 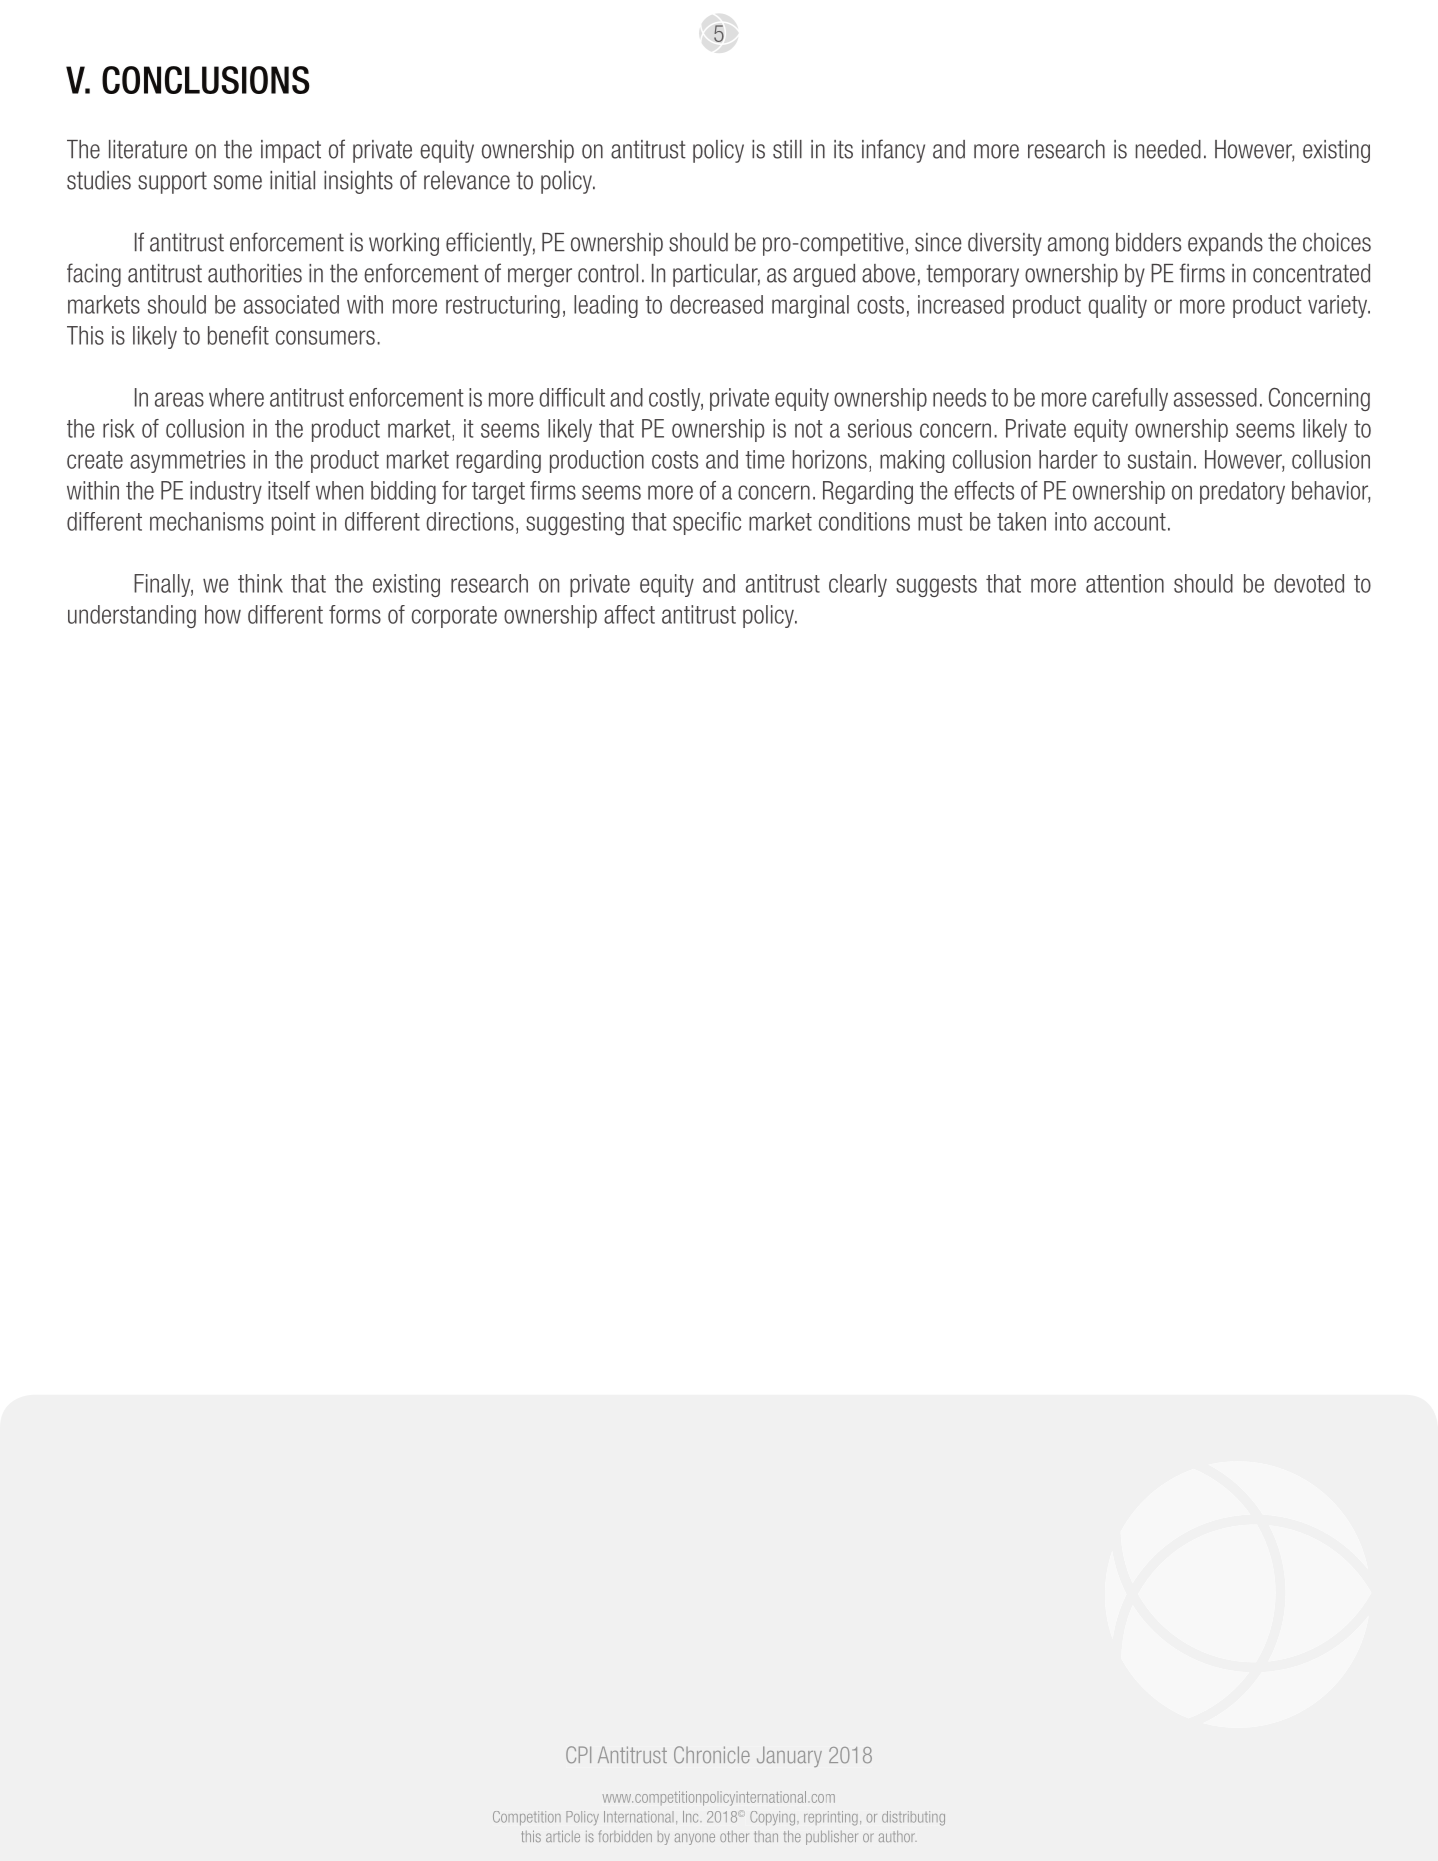 What do you see at coordinates (238, 182) in the screenshot?
I see `some` at bounding box center [238, 182].
